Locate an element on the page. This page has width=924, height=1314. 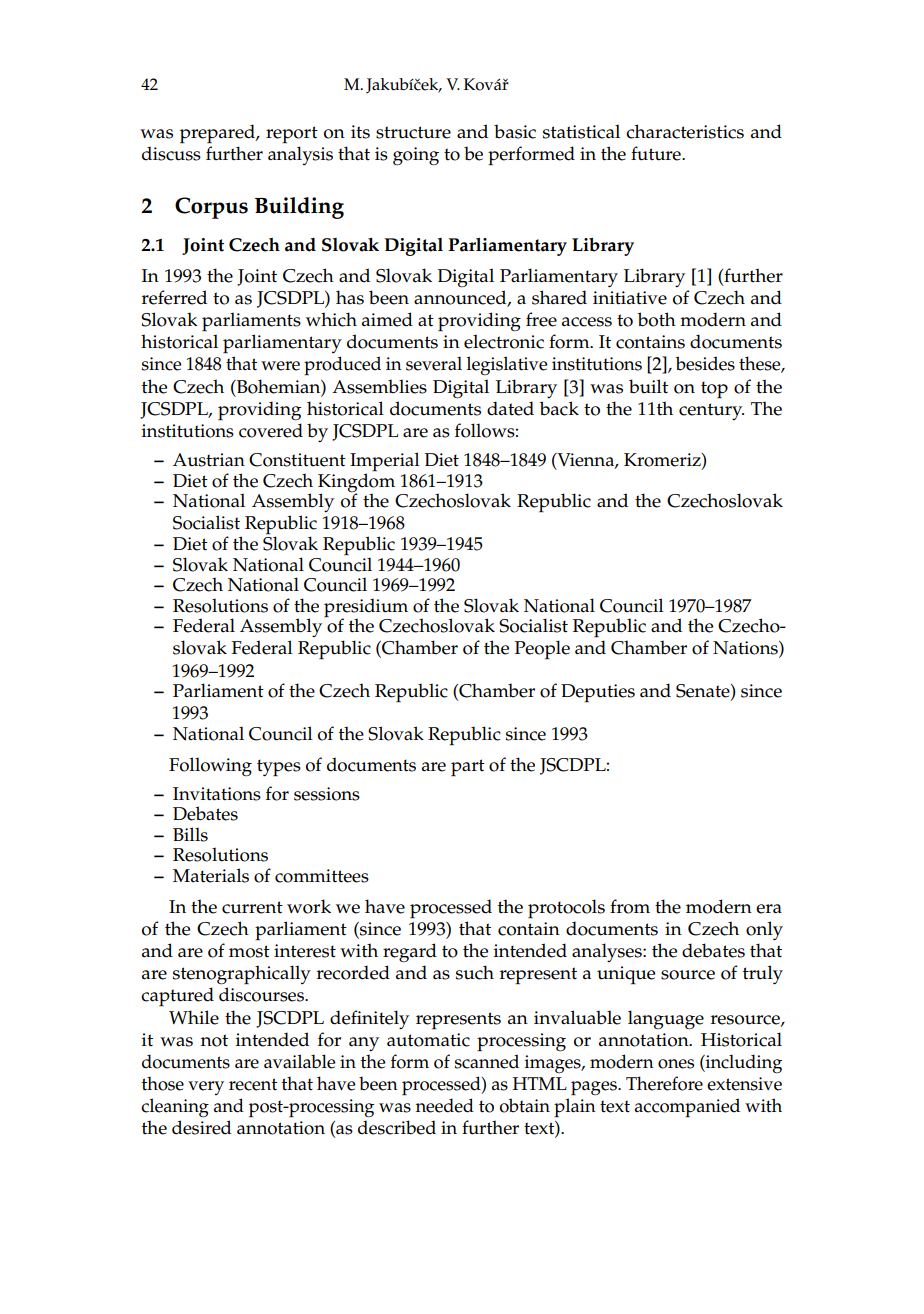
future is located at coordinates (657, 153).
